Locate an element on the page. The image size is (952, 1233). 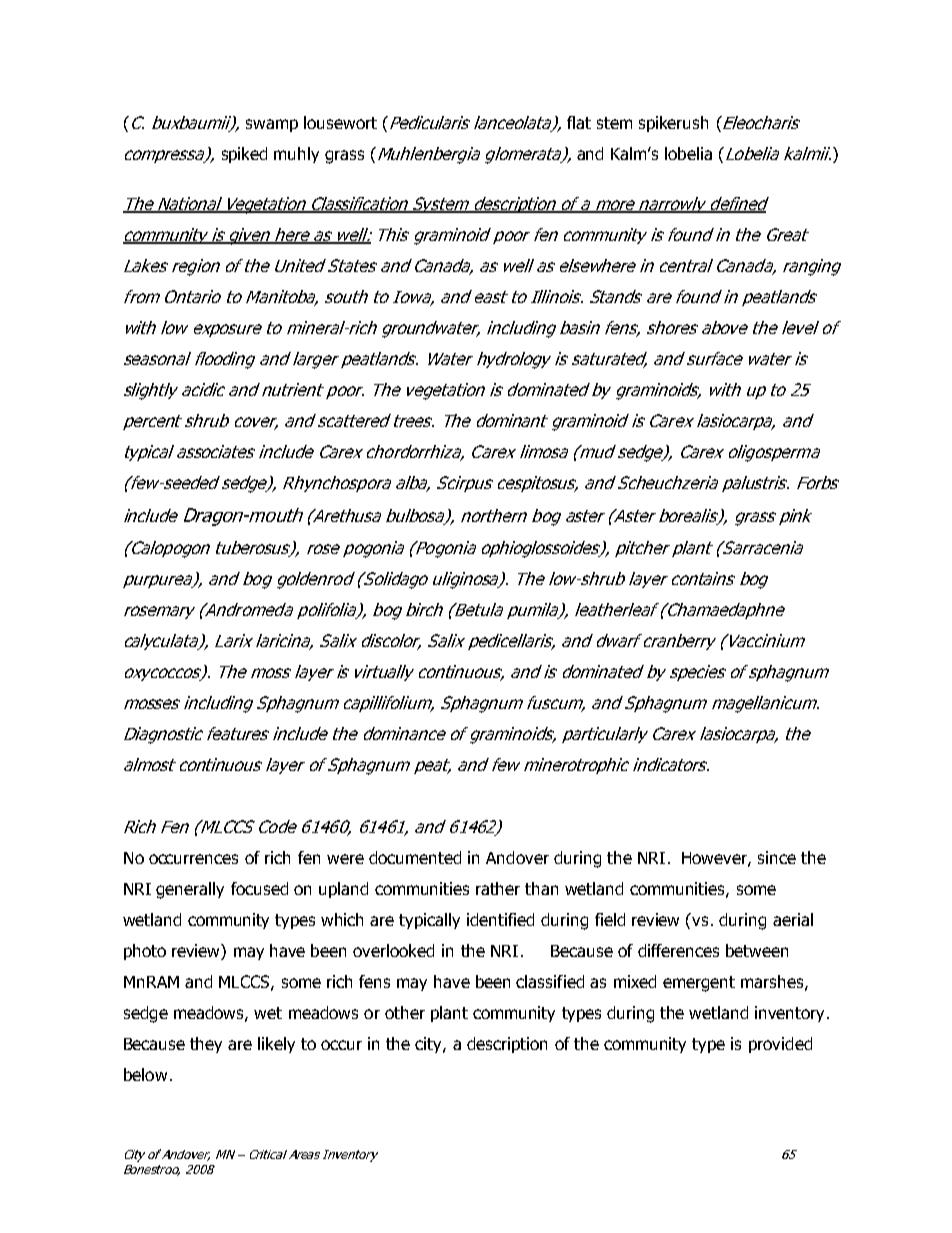
rather is located at coordinates (498, 888).
